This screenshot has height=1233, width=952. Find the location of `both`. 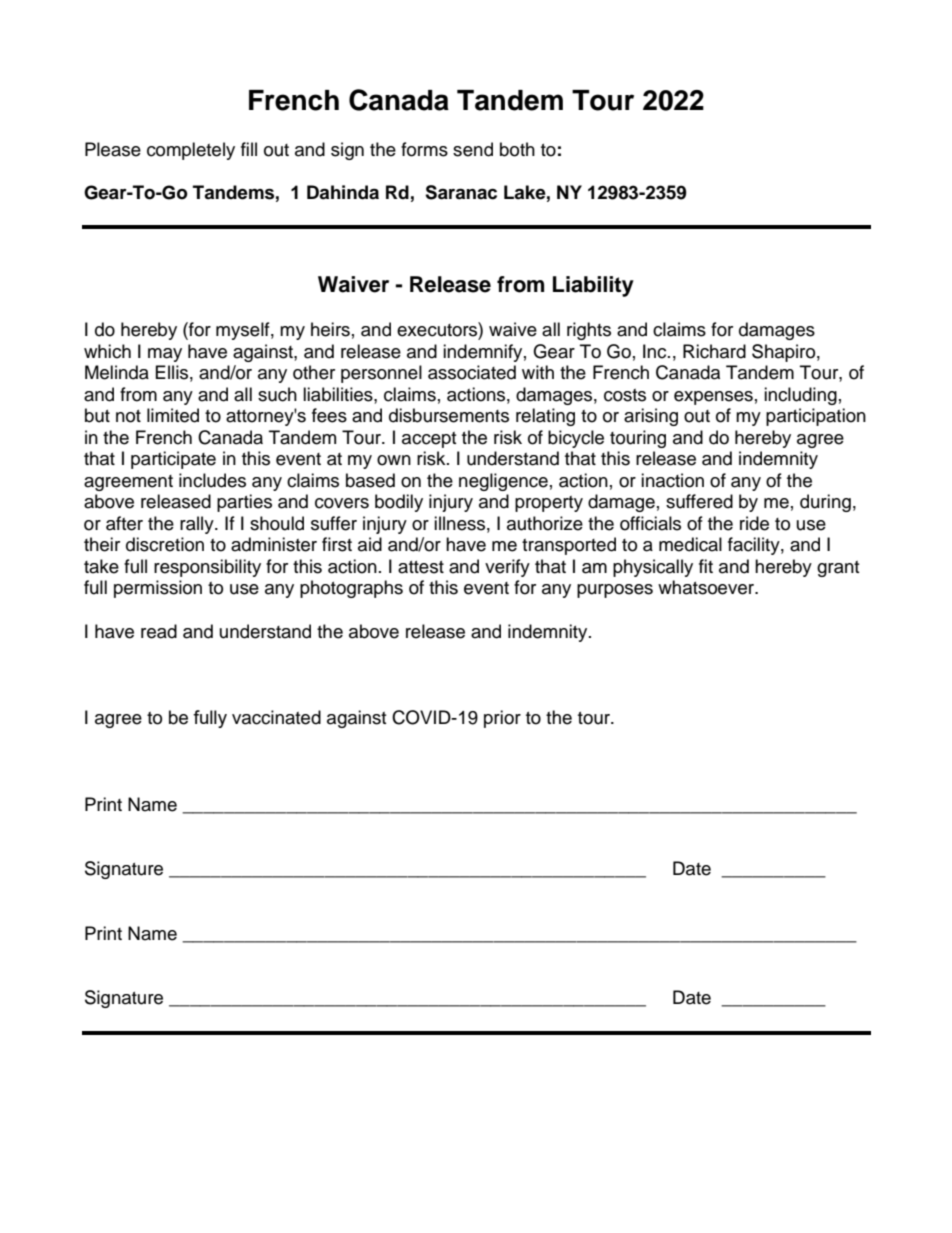

both is located at coordinates (517, 149).
